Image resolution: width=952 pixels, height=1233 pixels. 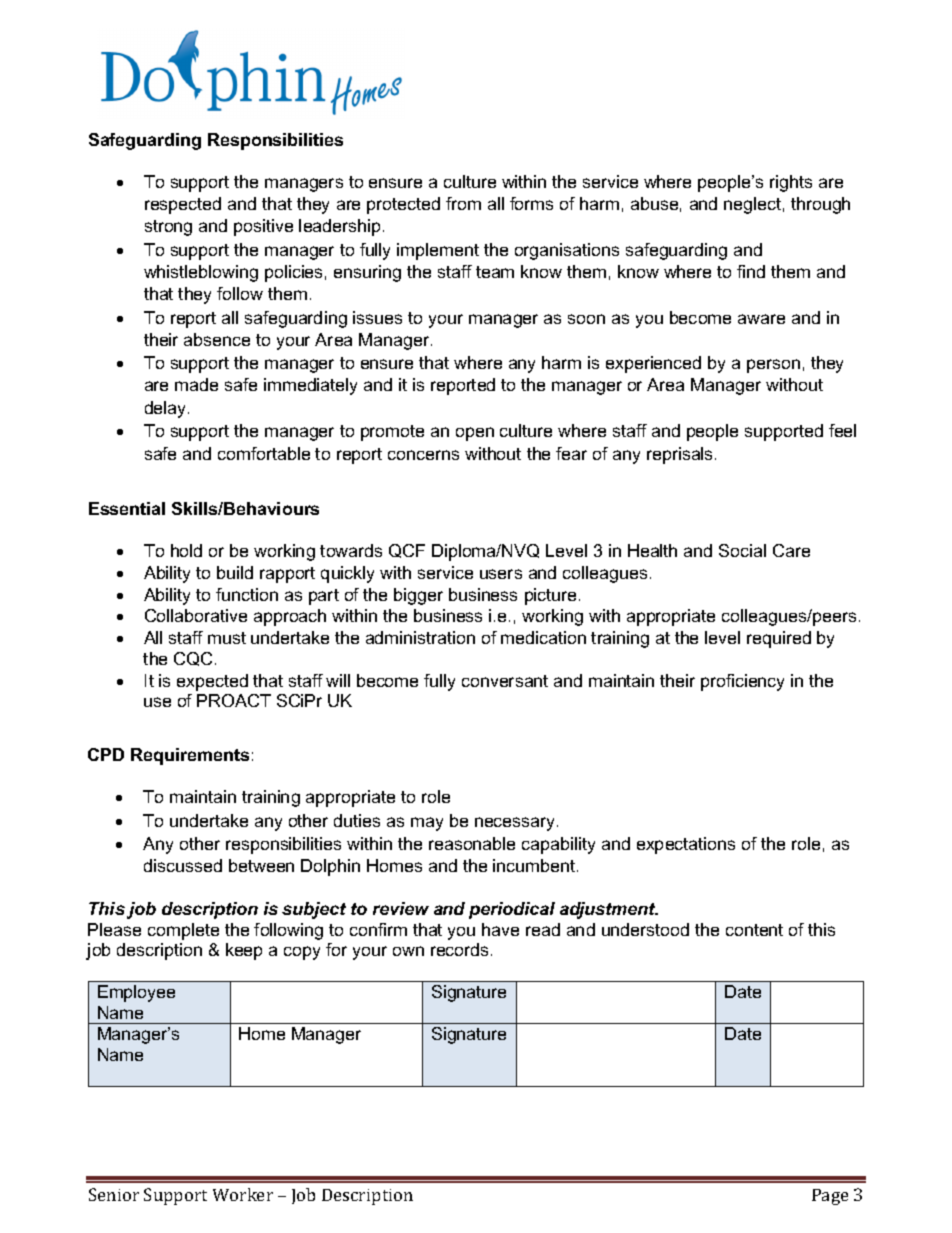 I want to click on respected, so click(x=183, y=205).
